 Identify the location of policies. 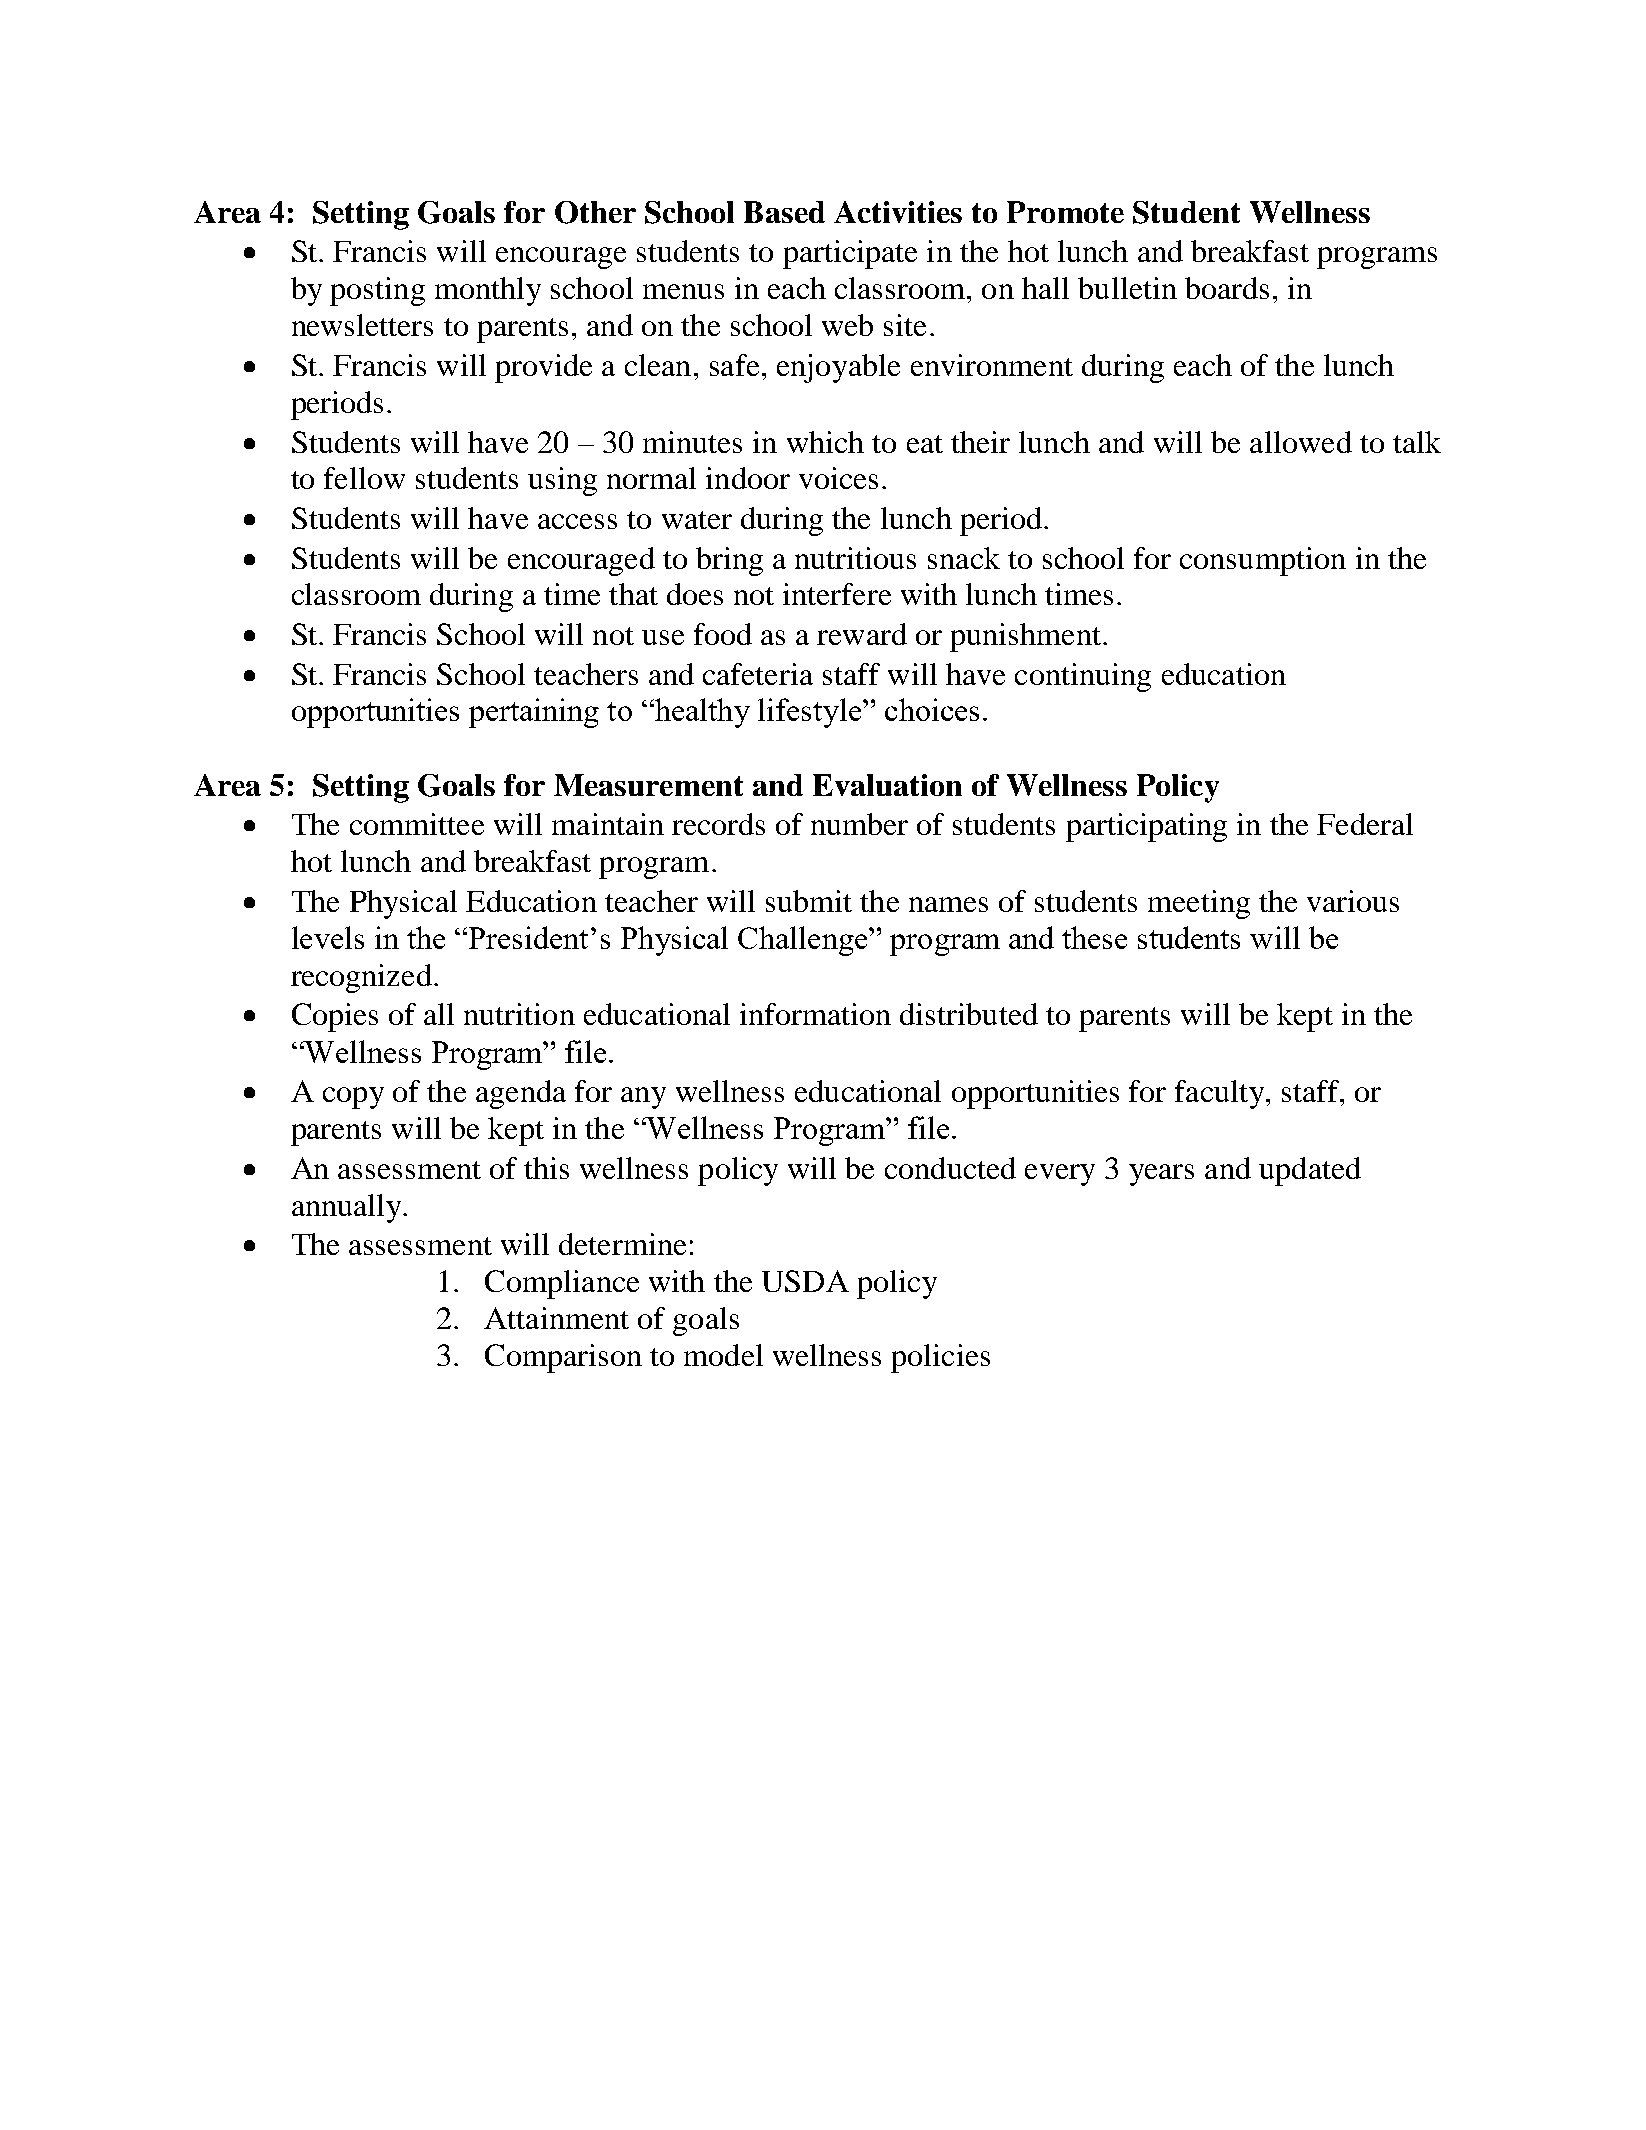
(940, 1358).
